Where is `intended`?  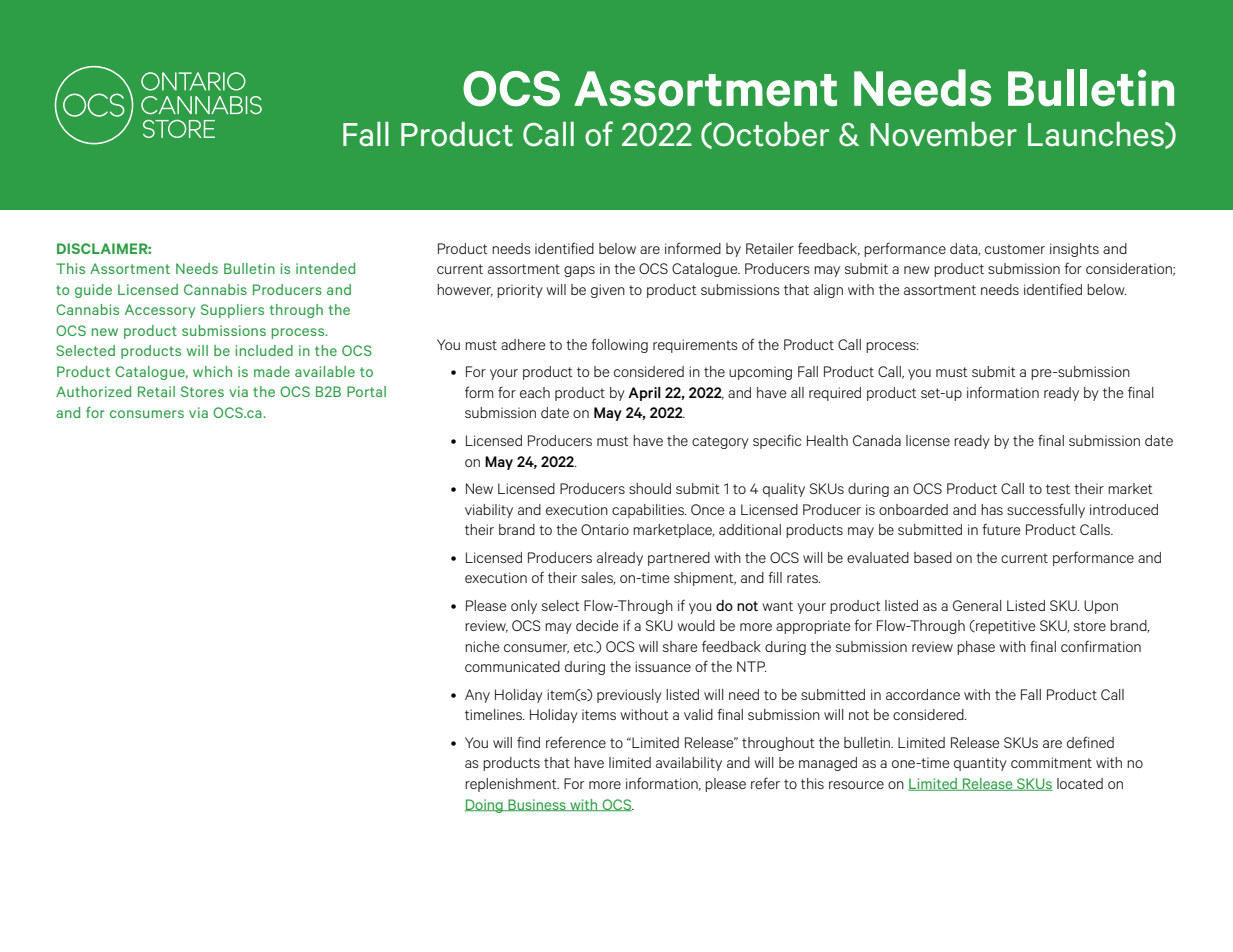 intended is located at coordinates (325, 268).
